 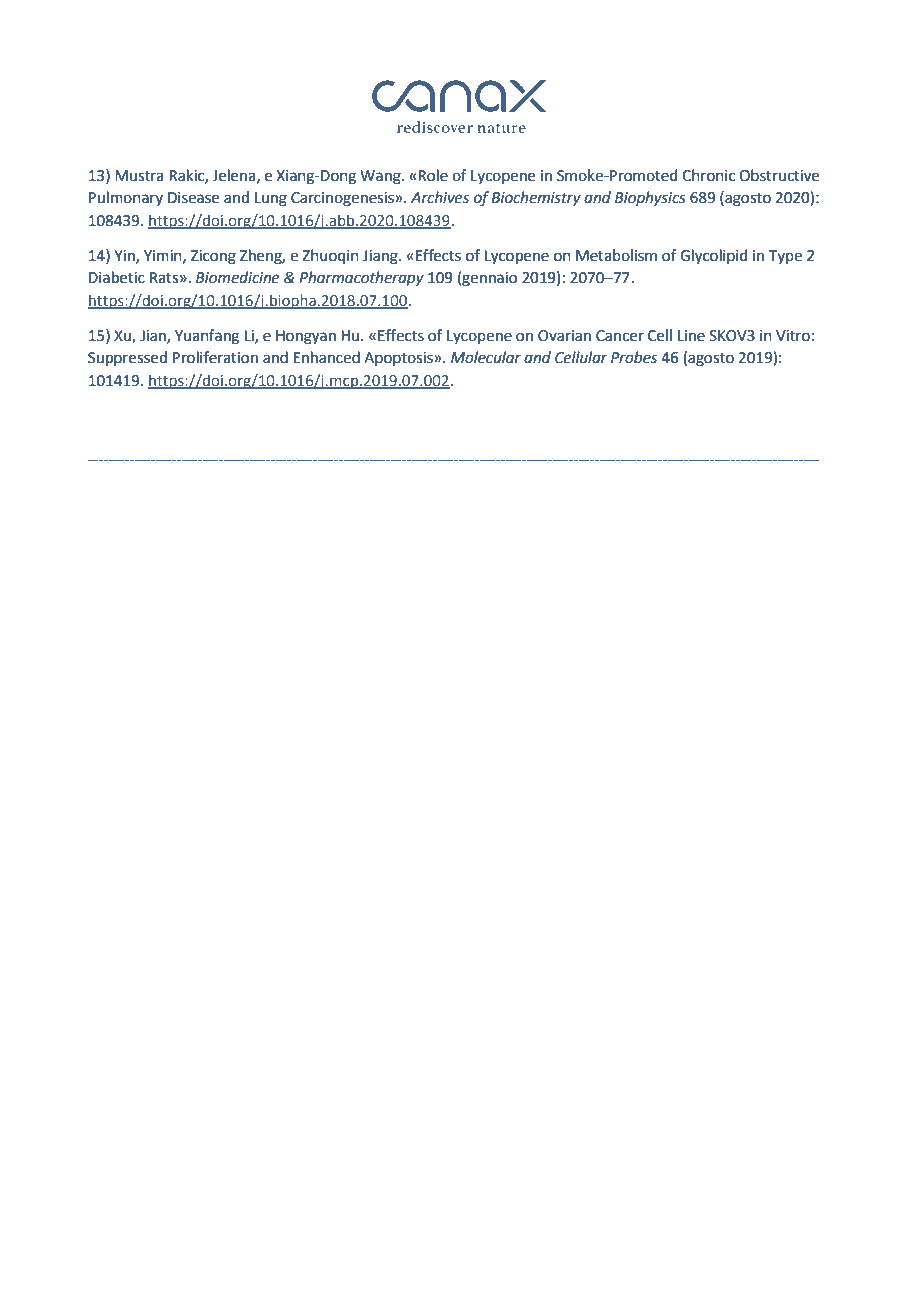 What do you see at coordinates (361, 279) in the screenshot?
I see `Pharmacotherapy` at bounding box center [361, 279].
